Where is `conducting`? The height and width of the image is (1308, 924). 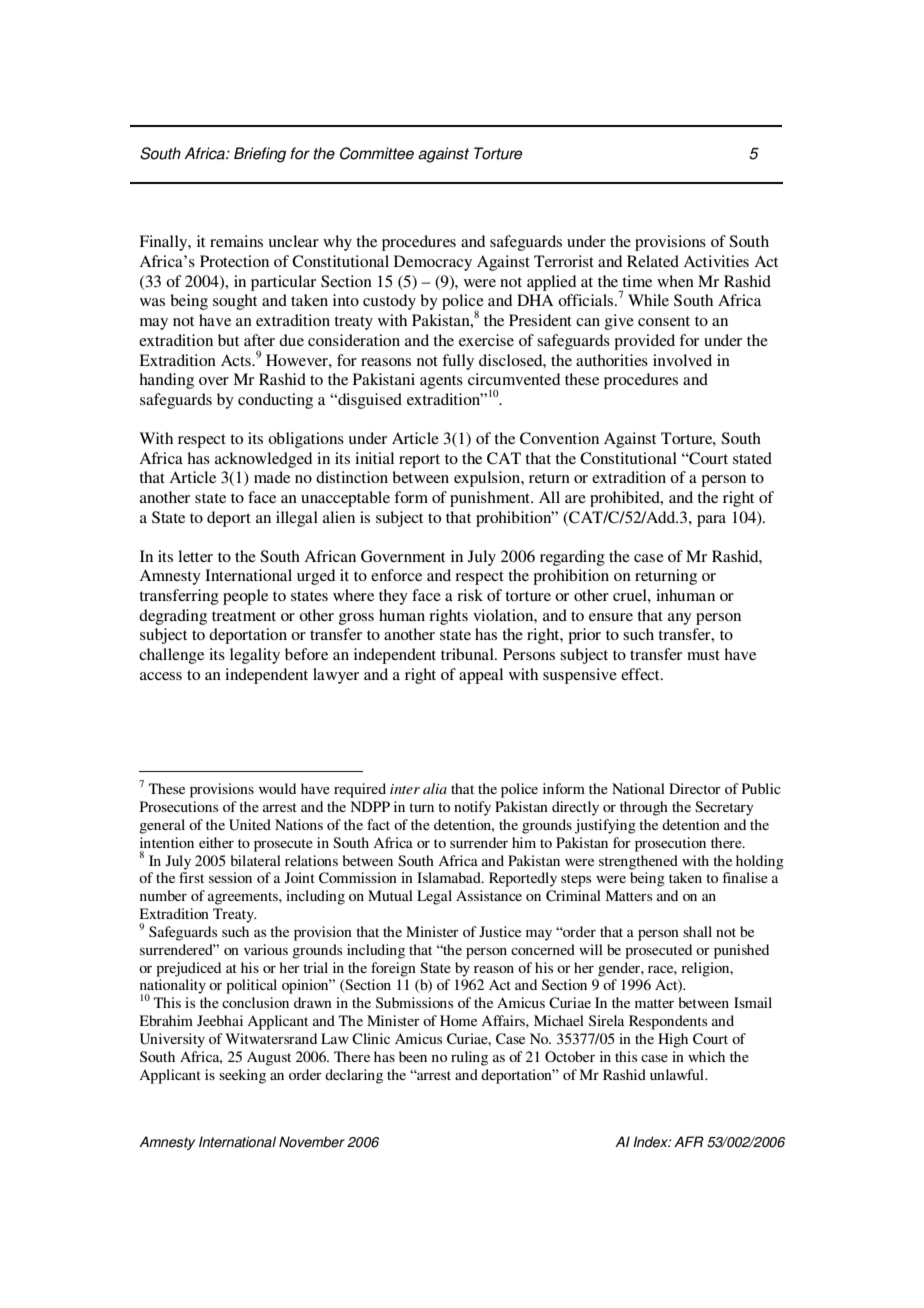
conducting is located at coordinates (275, 401).
